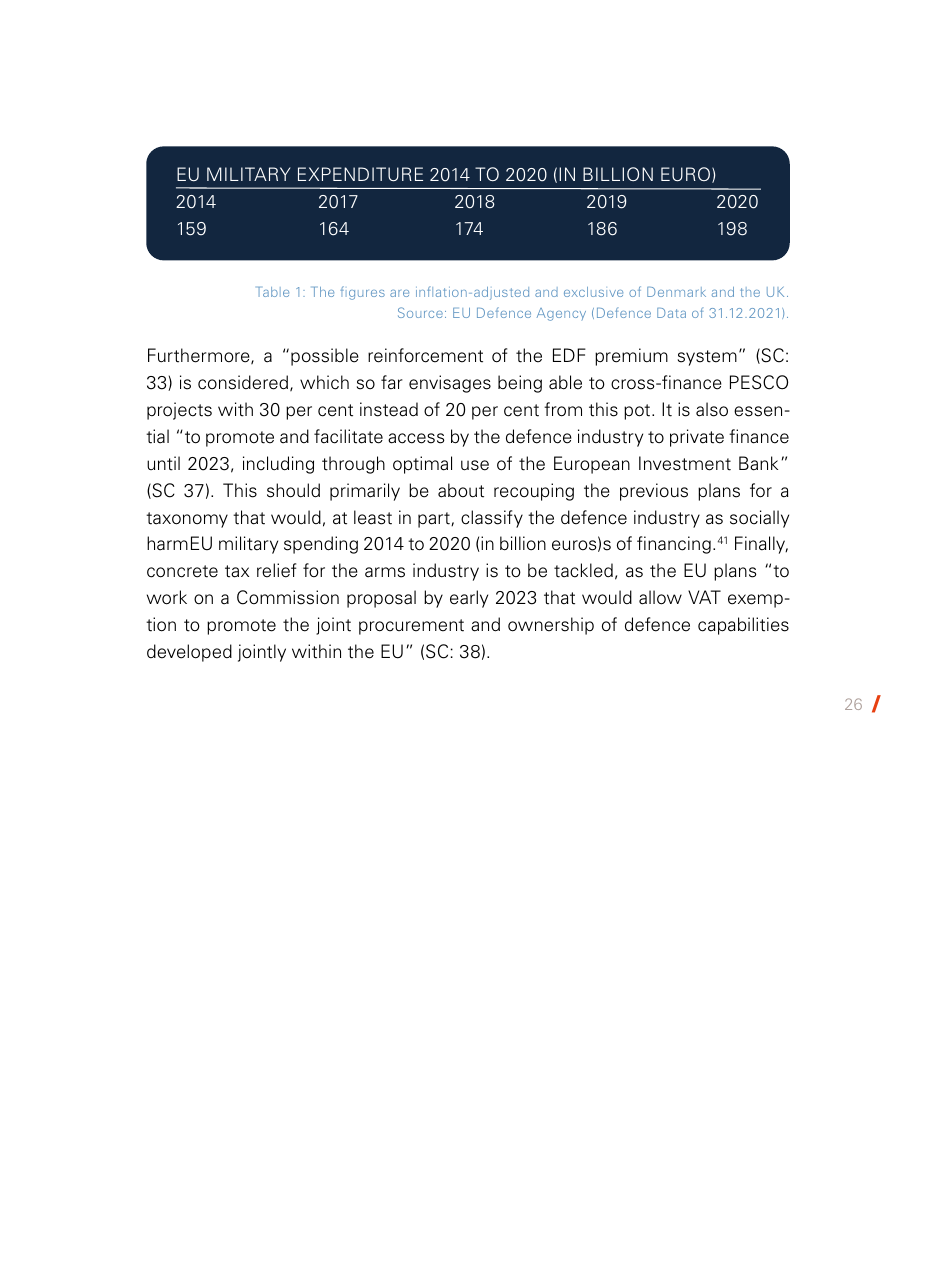  Describe the element at coordinates (293, 490) in the image. I see `should` at that location.
